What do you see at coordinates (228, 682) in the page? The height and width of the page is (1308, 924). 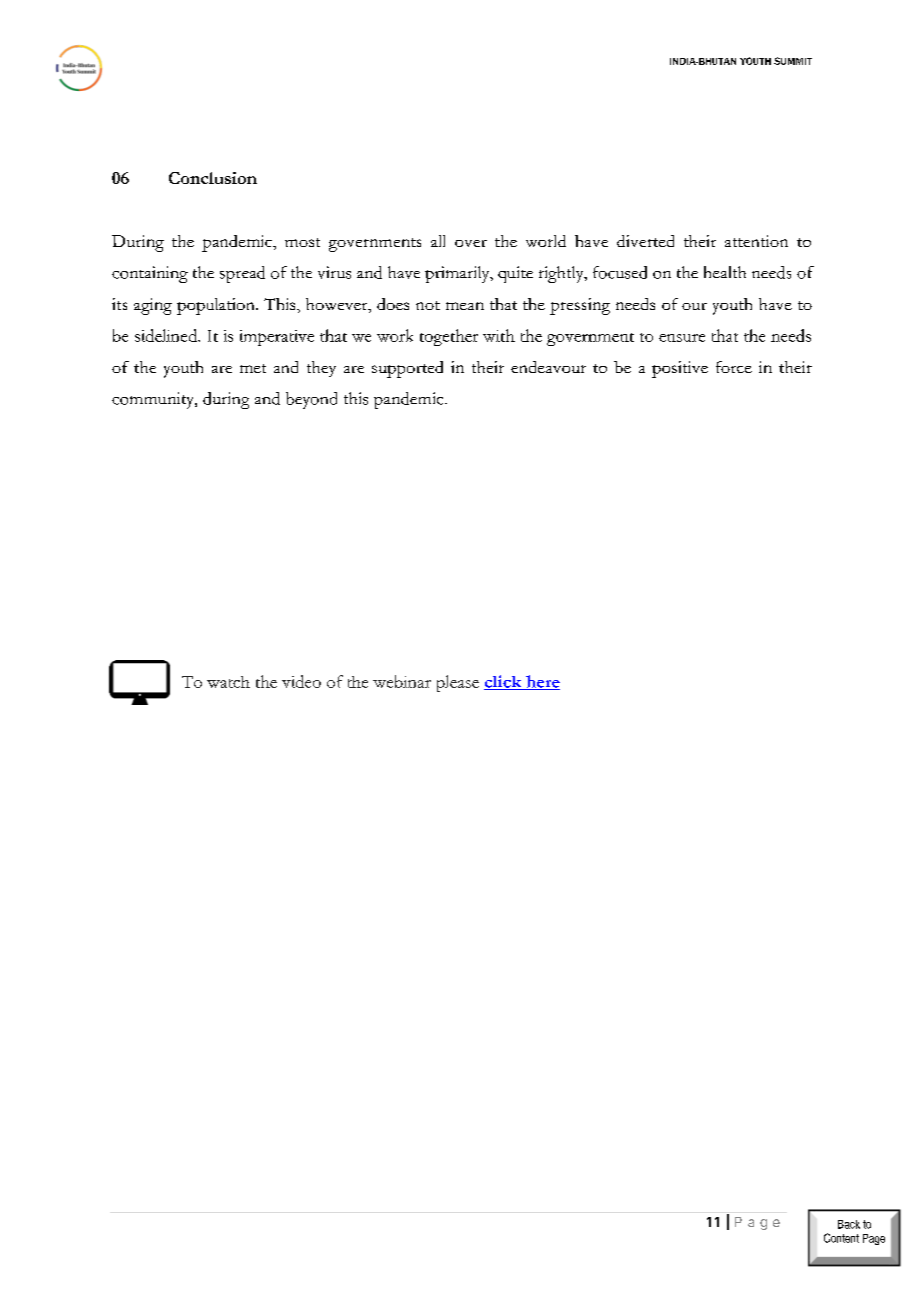 I see `watch` at bounding box center [228, 682].
